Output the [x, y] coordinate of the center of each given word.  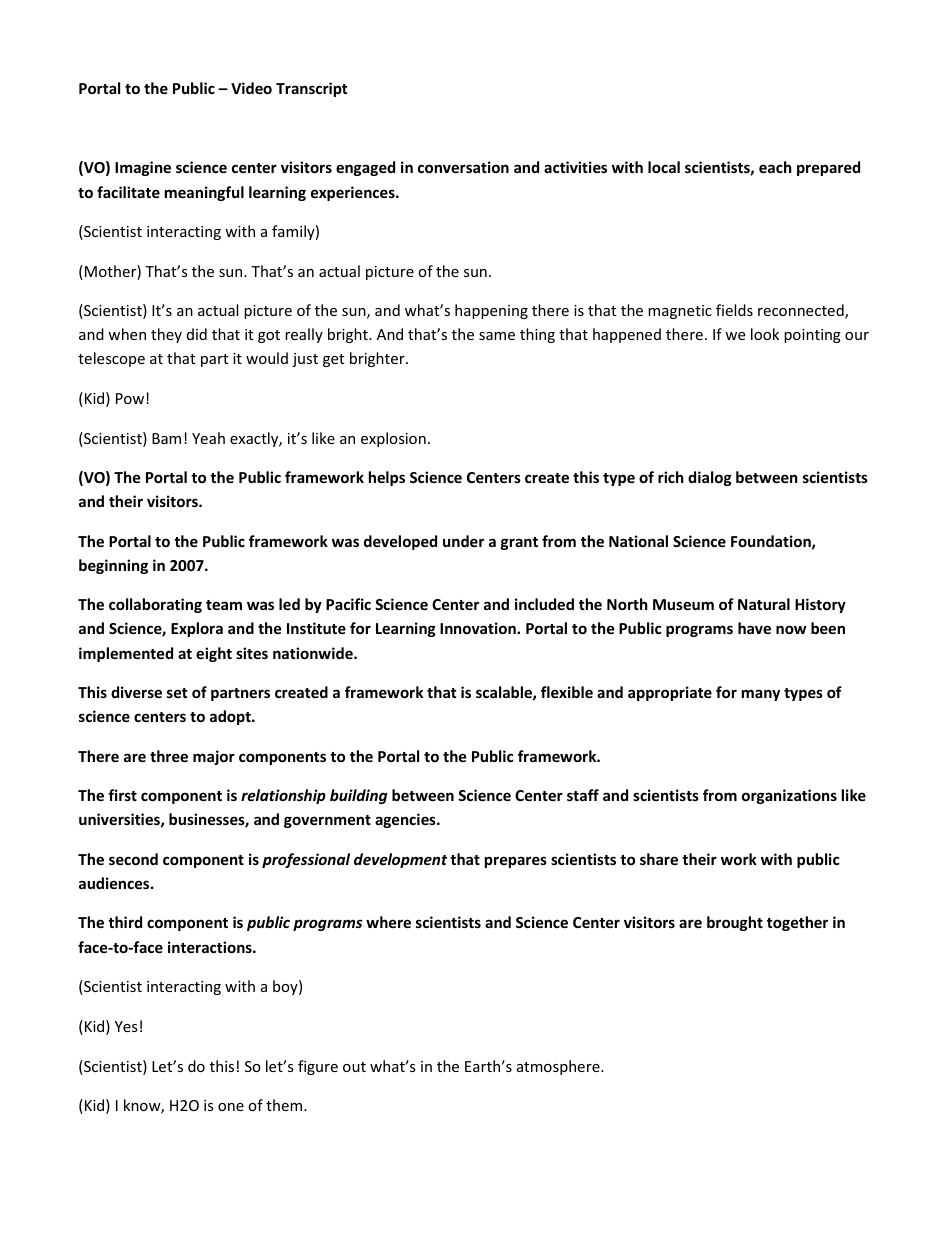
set [177, 693]
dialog [710, 478]
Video [251, 88]
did [197, 334]
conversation [463, 167]
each [775, 167]
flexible [567, 692]
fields [734, 310]
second [133, 859]
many [761, 695]
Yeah [208, 438]
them [285, 1105]
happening [491, 311]
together [797, 923]
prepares [516, 862]
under [463, 541]
